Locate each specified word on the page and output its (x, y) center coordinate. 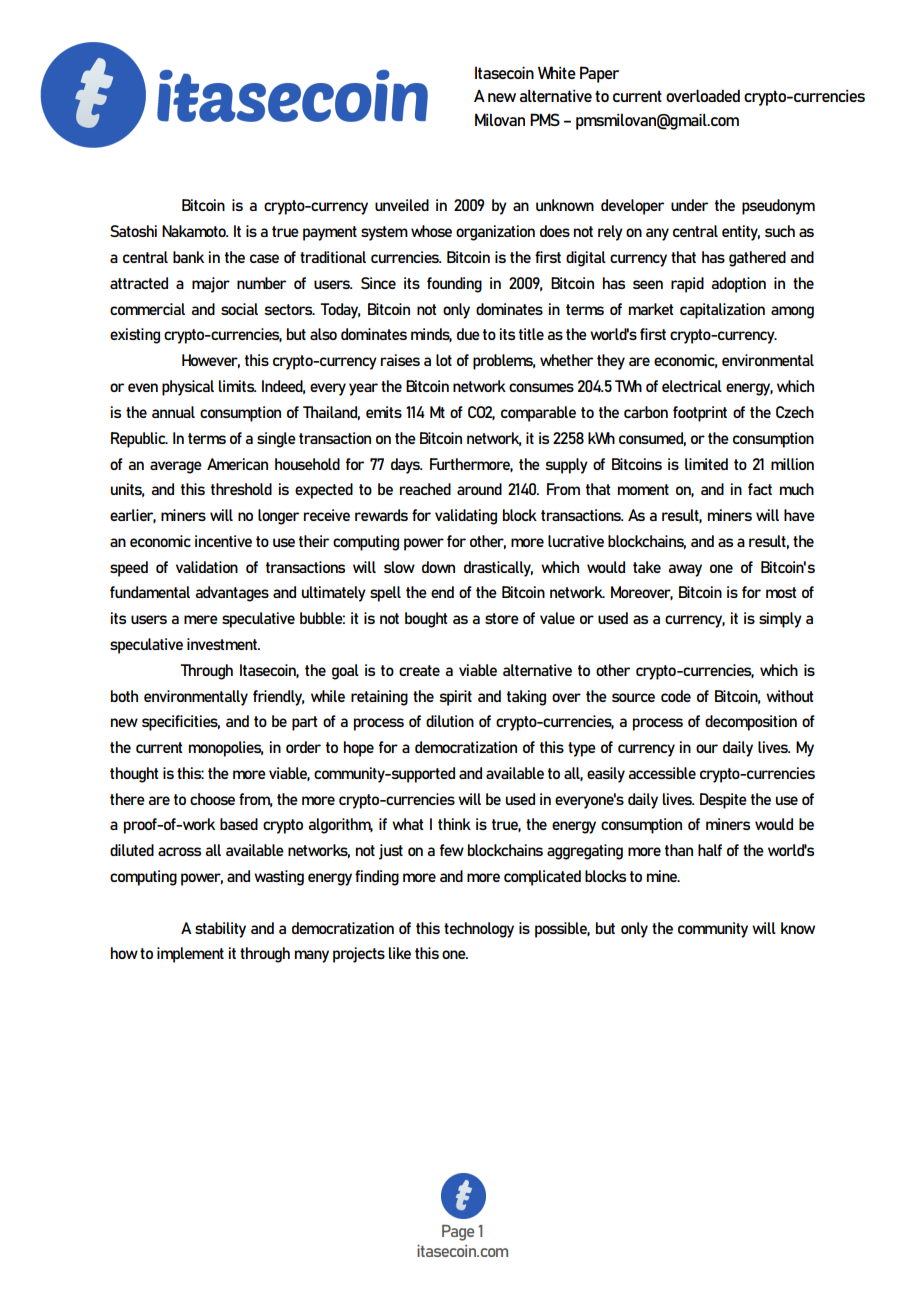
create (419, 670)
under (689, 205)
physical (188, 388)
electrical (692, 386)
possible (562, 930)
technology (479, 930)
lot (444, 360)
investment (223, 644)
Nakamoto (195, 231)
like (400, 953)
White (557, 72)
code (676, 696)
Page (458, 1232)
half (710, 850)
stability (220, 930)
